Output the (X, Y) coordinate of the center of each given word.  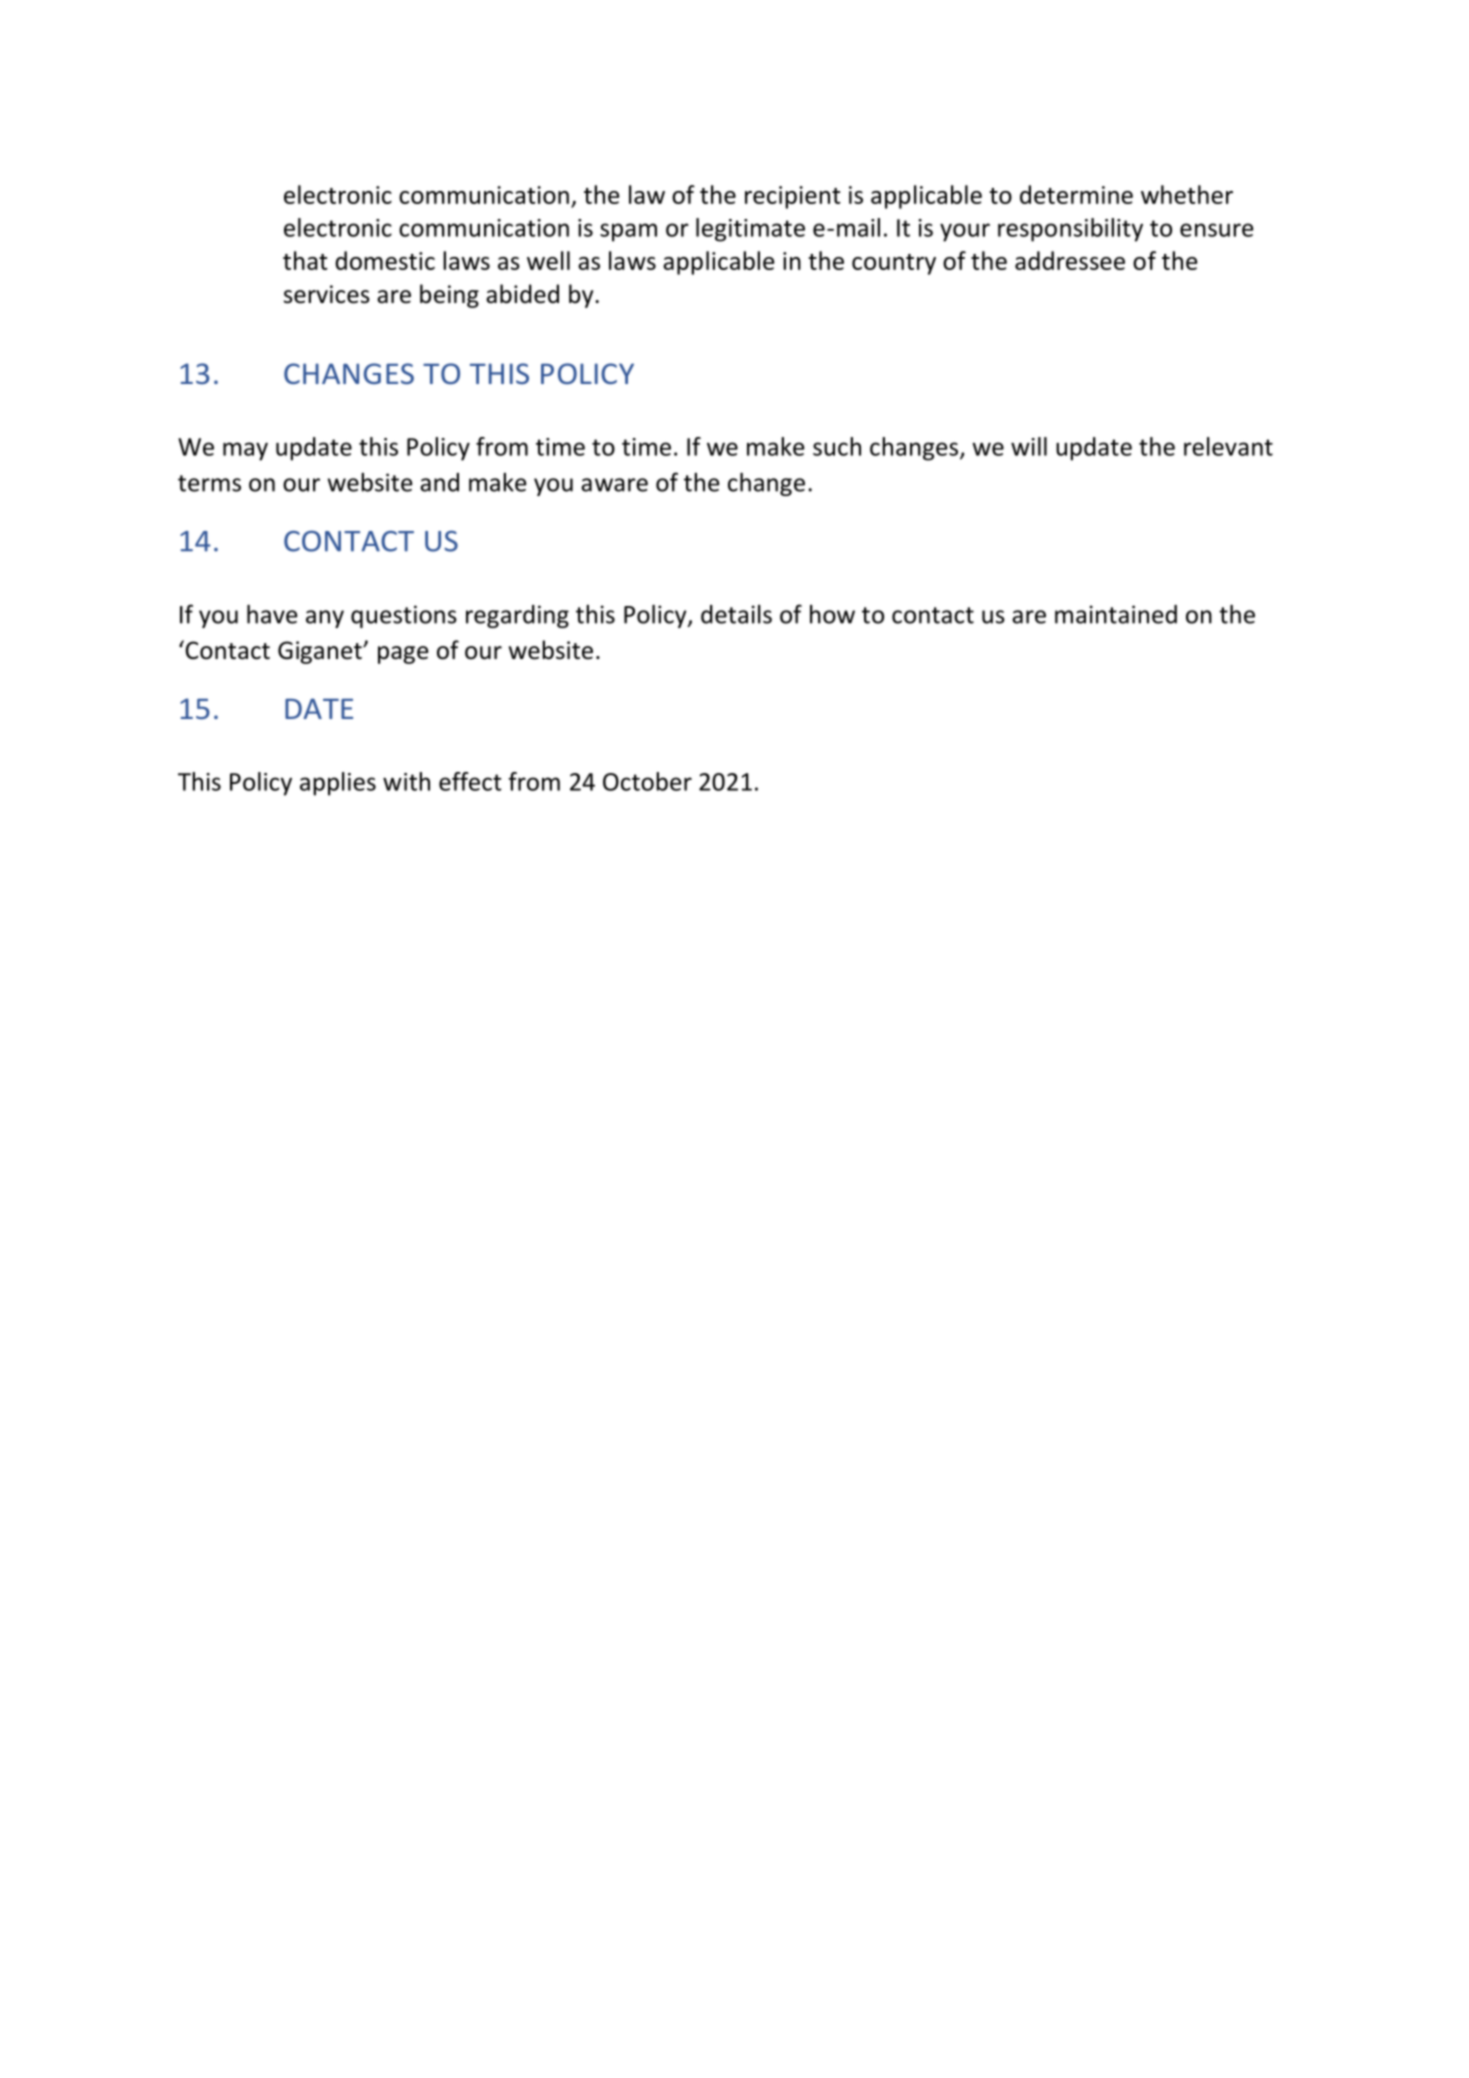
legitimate (750, 230)
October (647, 781)
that (305, 260)
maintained (1116, 614)
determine (1076, 194)
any (325, 619)
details (736, 614)
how (832, 614)
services (327, 294)
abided (522, 294)
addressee (1070, 260)
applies (338, 784)
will (1029, 446)
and (439, 482)
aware (614, 485)
